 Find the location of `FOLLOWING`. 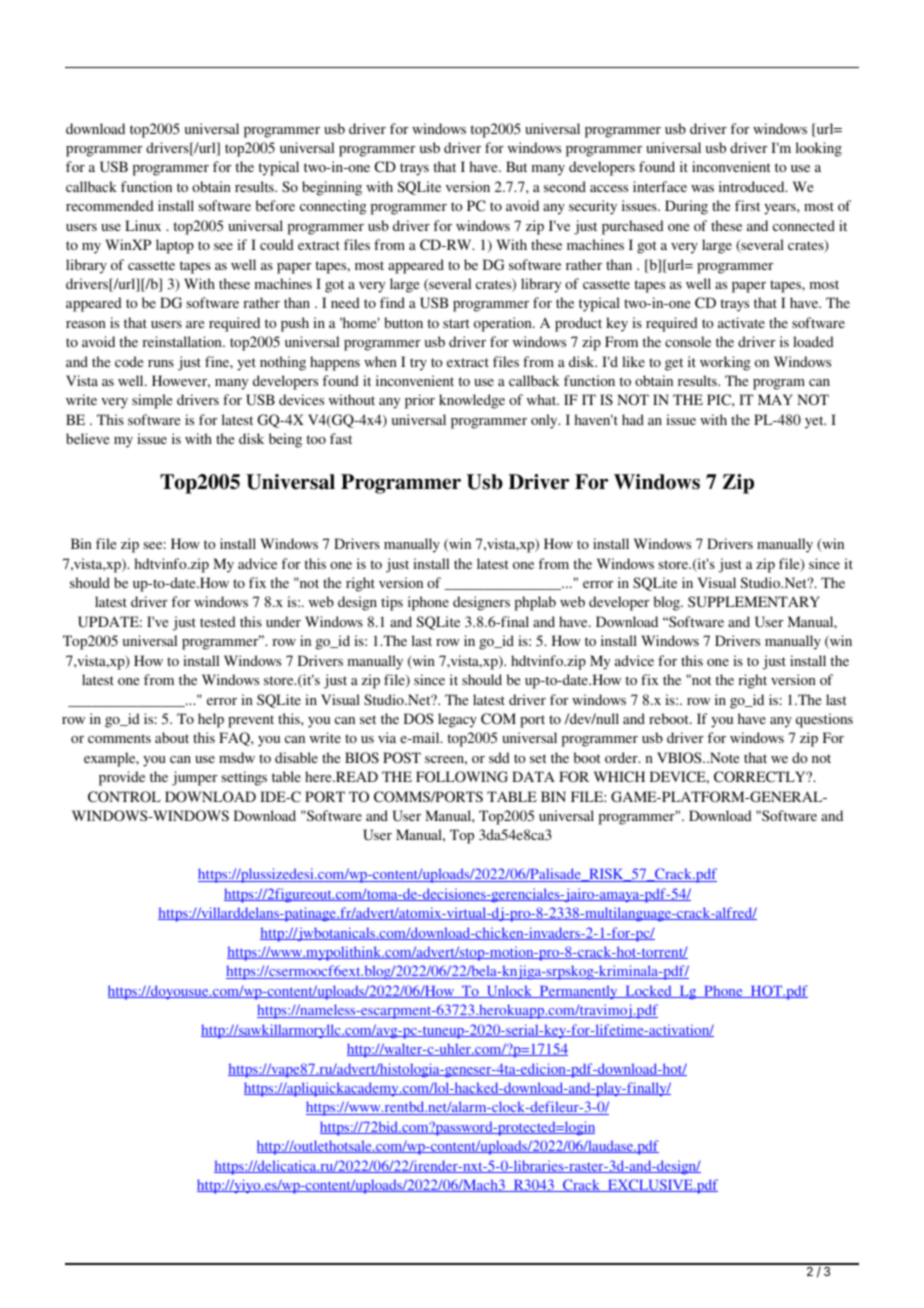

FOLLOWING is located at coordinates (462, 777).
